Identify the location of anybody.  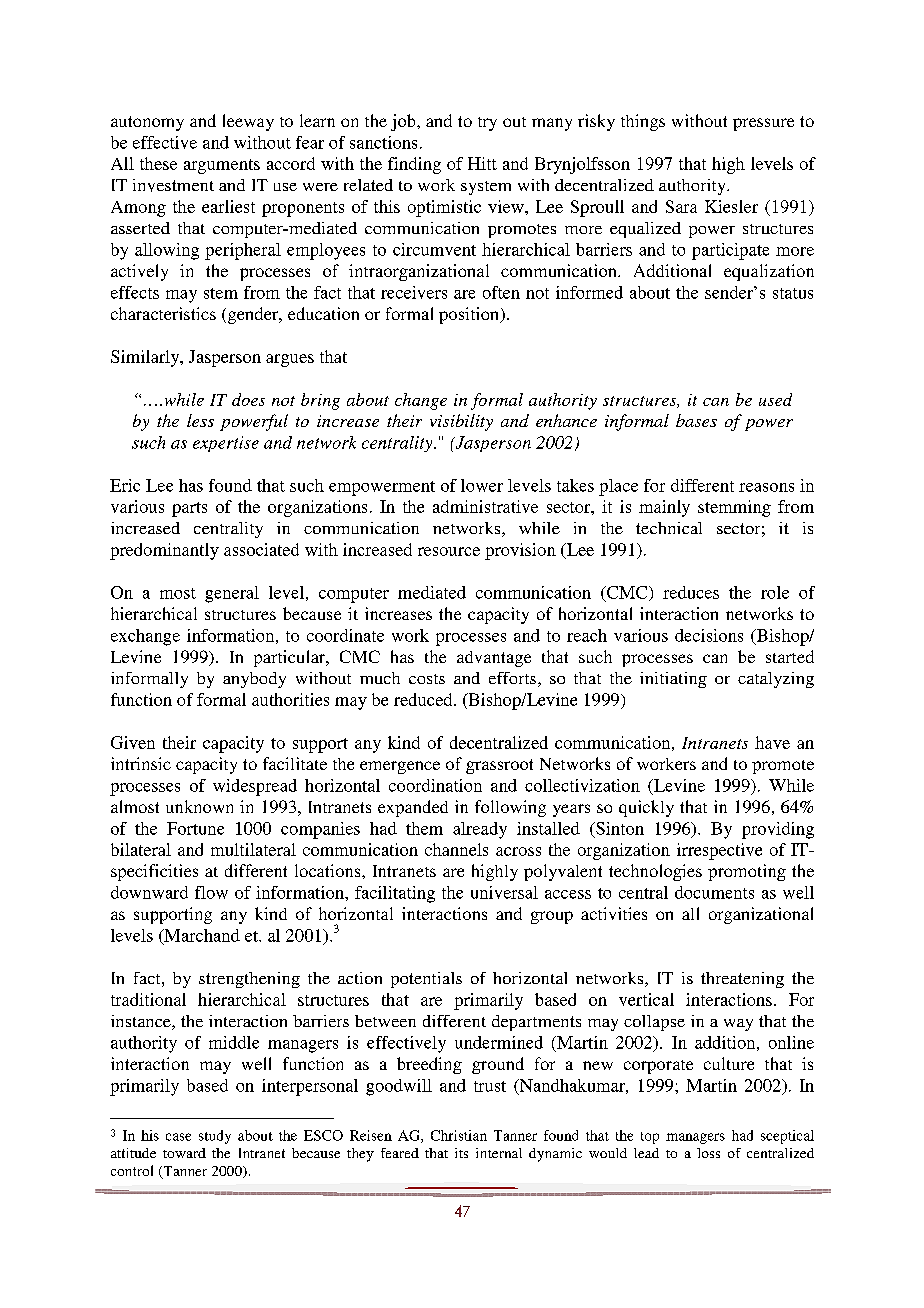
(254, 680).
